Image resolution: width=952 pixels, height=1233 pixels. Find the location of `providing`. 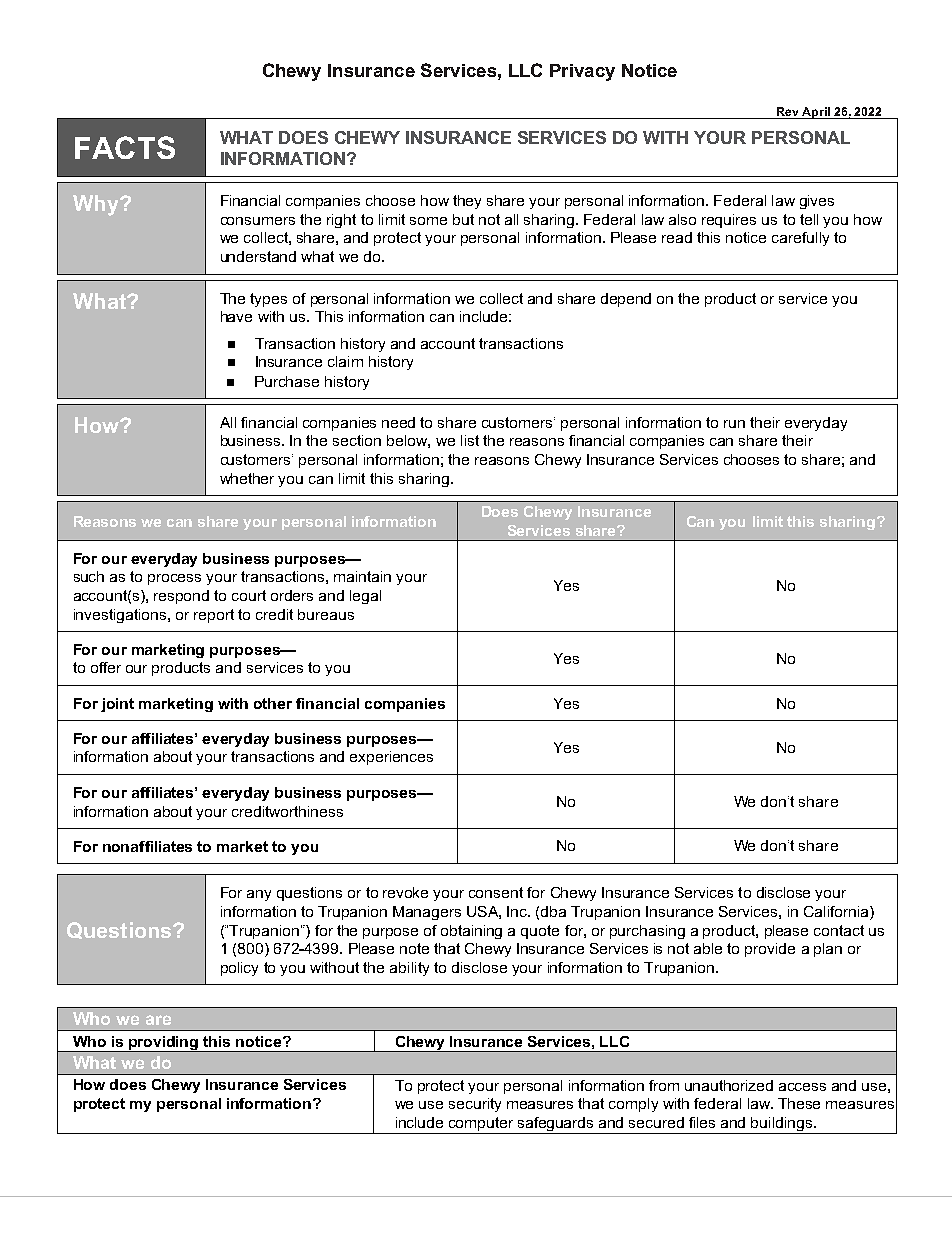

providing is located at coordinates (164, 1044).
